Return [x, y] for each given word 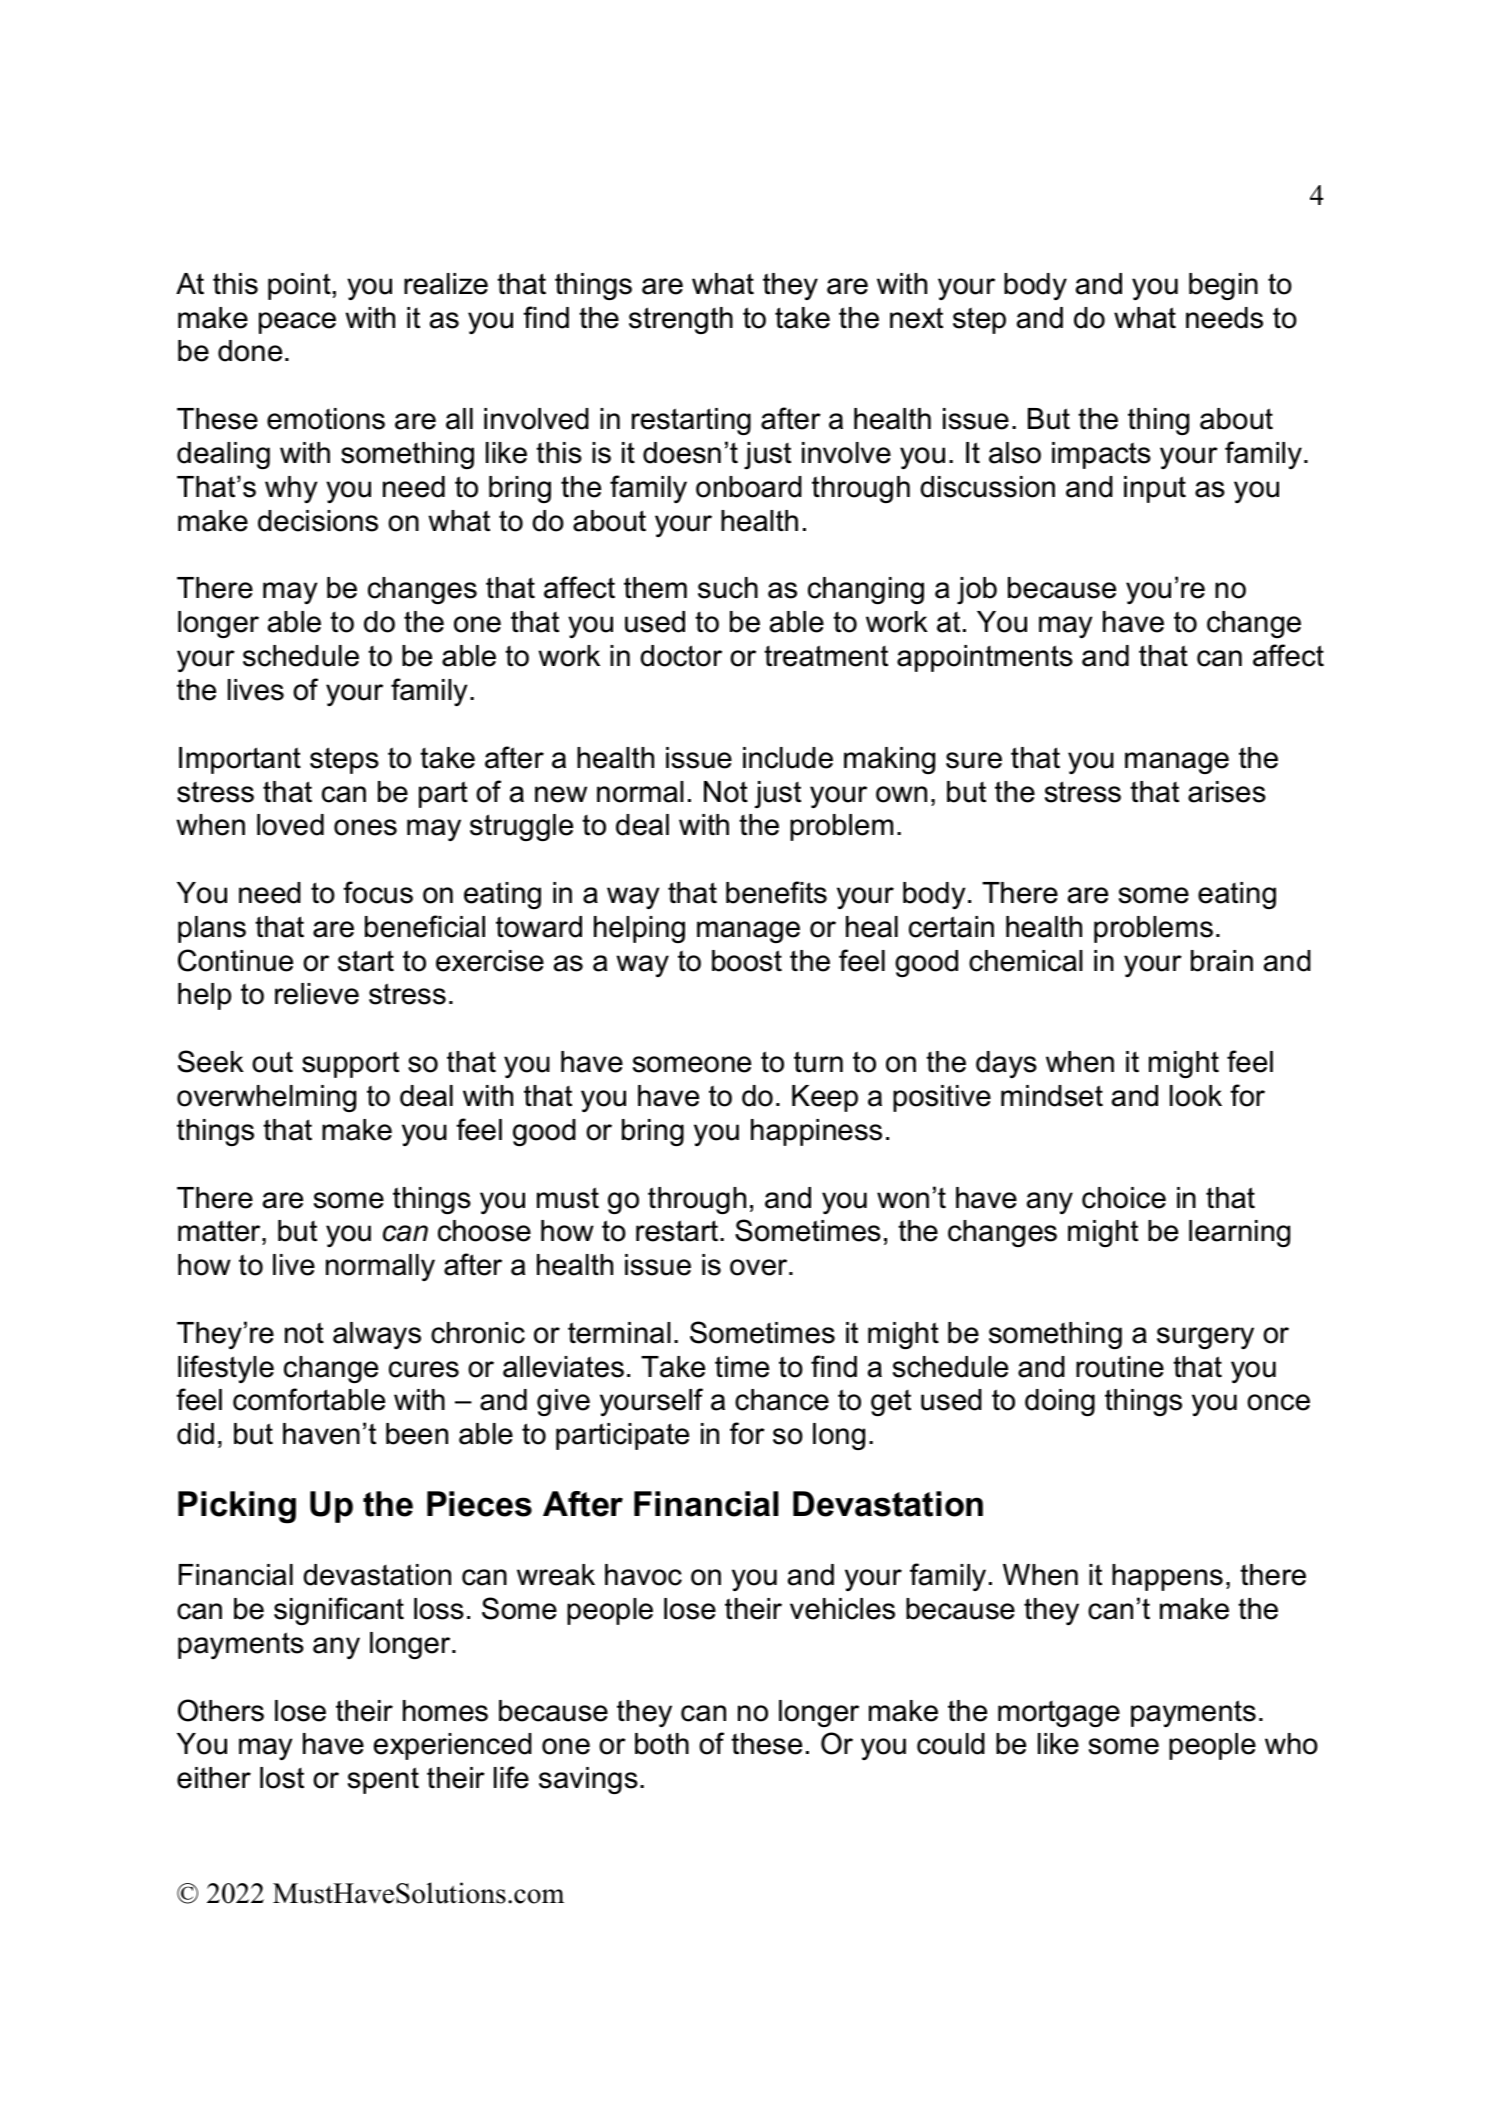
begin [1223, 286]
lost [282, 1778]
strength [681, 320]
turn [818, 1062]
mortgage [1059, 1714]
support [350, 1065]
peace [297, 323]
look [1196, 1096]
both [662, 1744]
